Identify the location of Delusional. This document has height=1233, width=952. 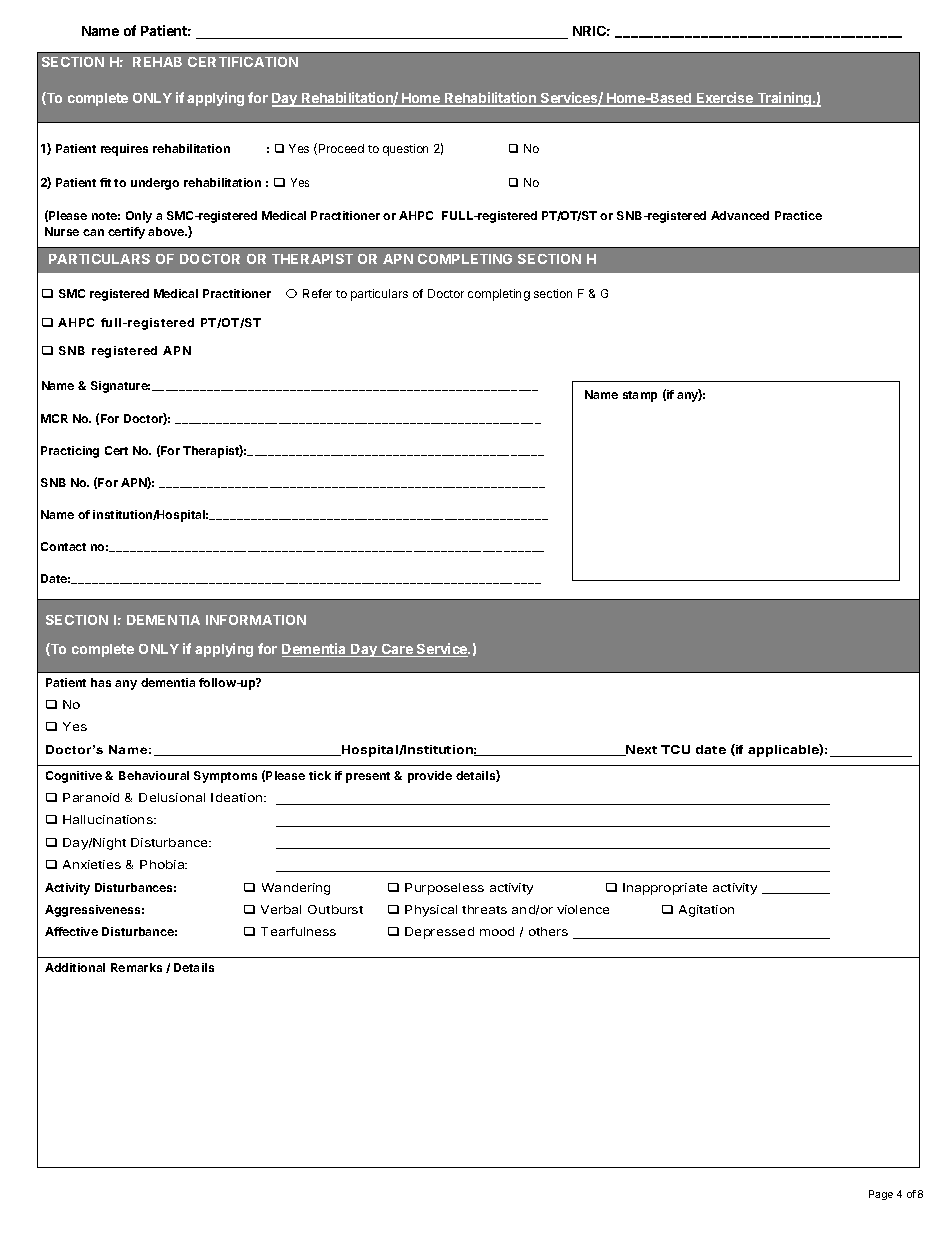
(172, 797).
